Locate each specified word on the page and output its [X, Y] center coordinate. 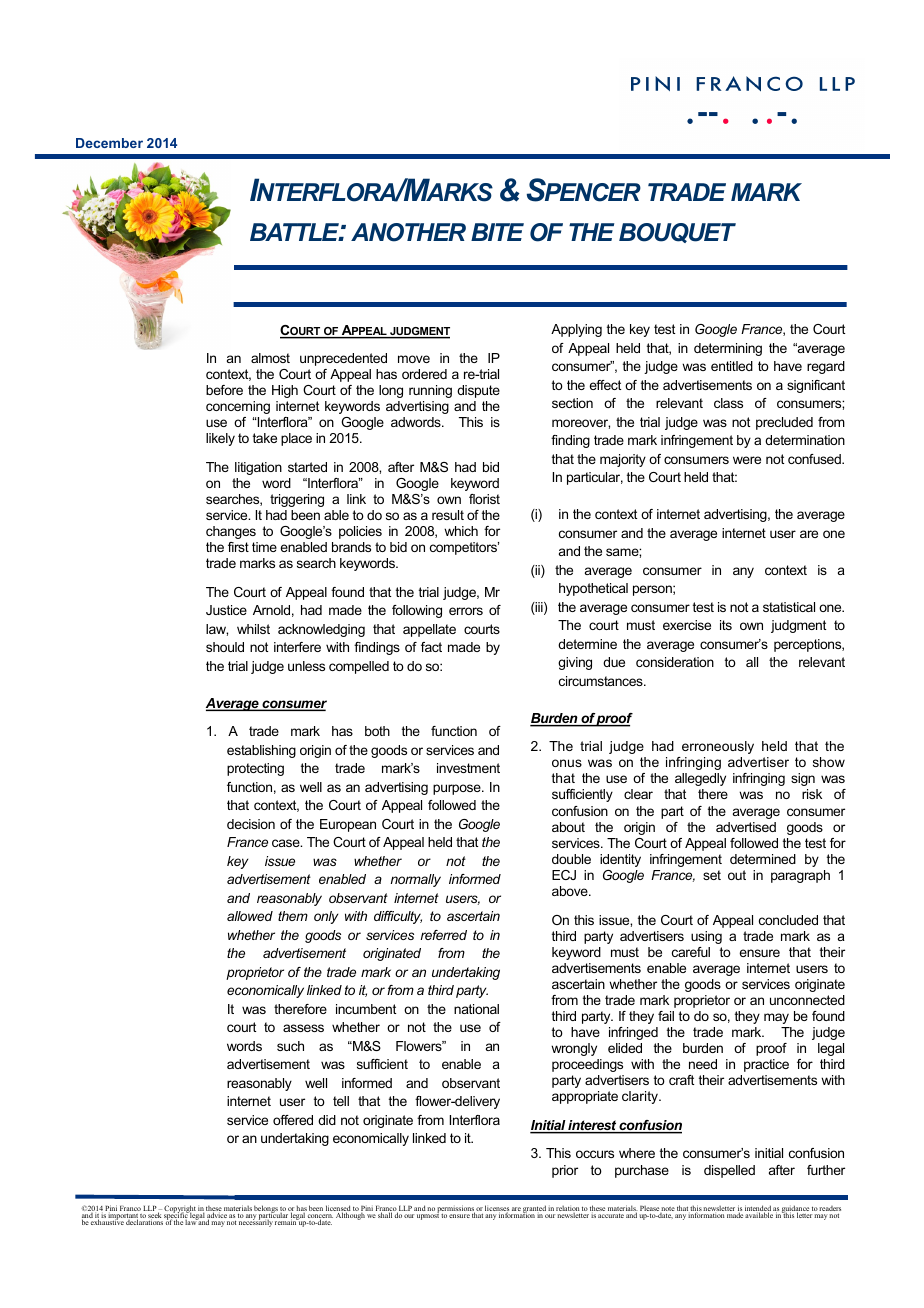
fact [431, 647]
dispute [478, 391]
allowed [250, 916]
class [728, 403]
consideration [675, 662]
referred [444, 935]
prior [565, 1171]
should [225, 647]
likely [220, 439]
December [109, 143]
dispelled [729, 1171]
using [706, 937]
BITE [497, 232]
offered [293, 1120]
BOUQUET [677, 233]
